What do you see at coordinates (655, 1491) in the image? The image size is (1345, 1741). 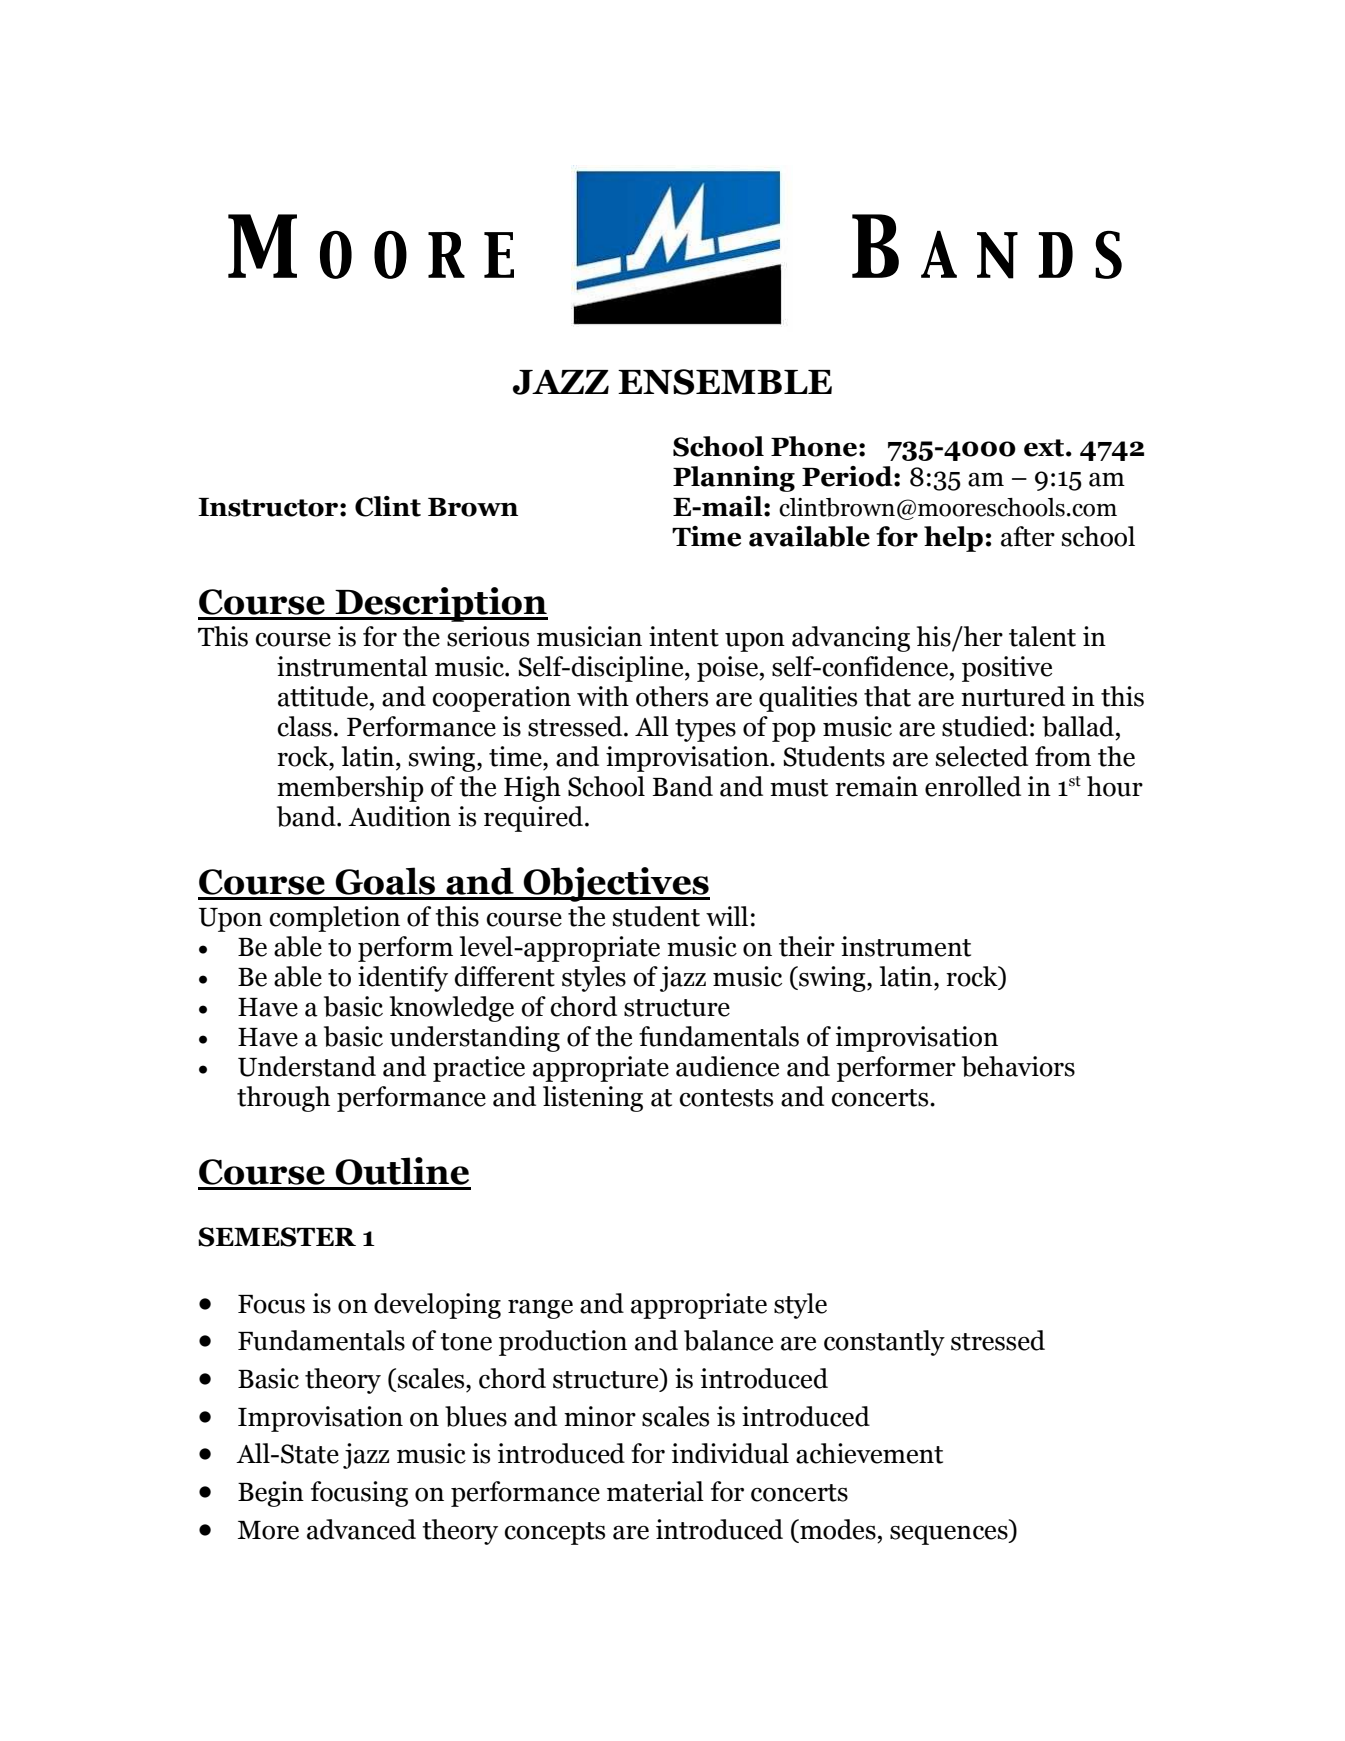 I see `material` at bounding box center [655, 1491].
